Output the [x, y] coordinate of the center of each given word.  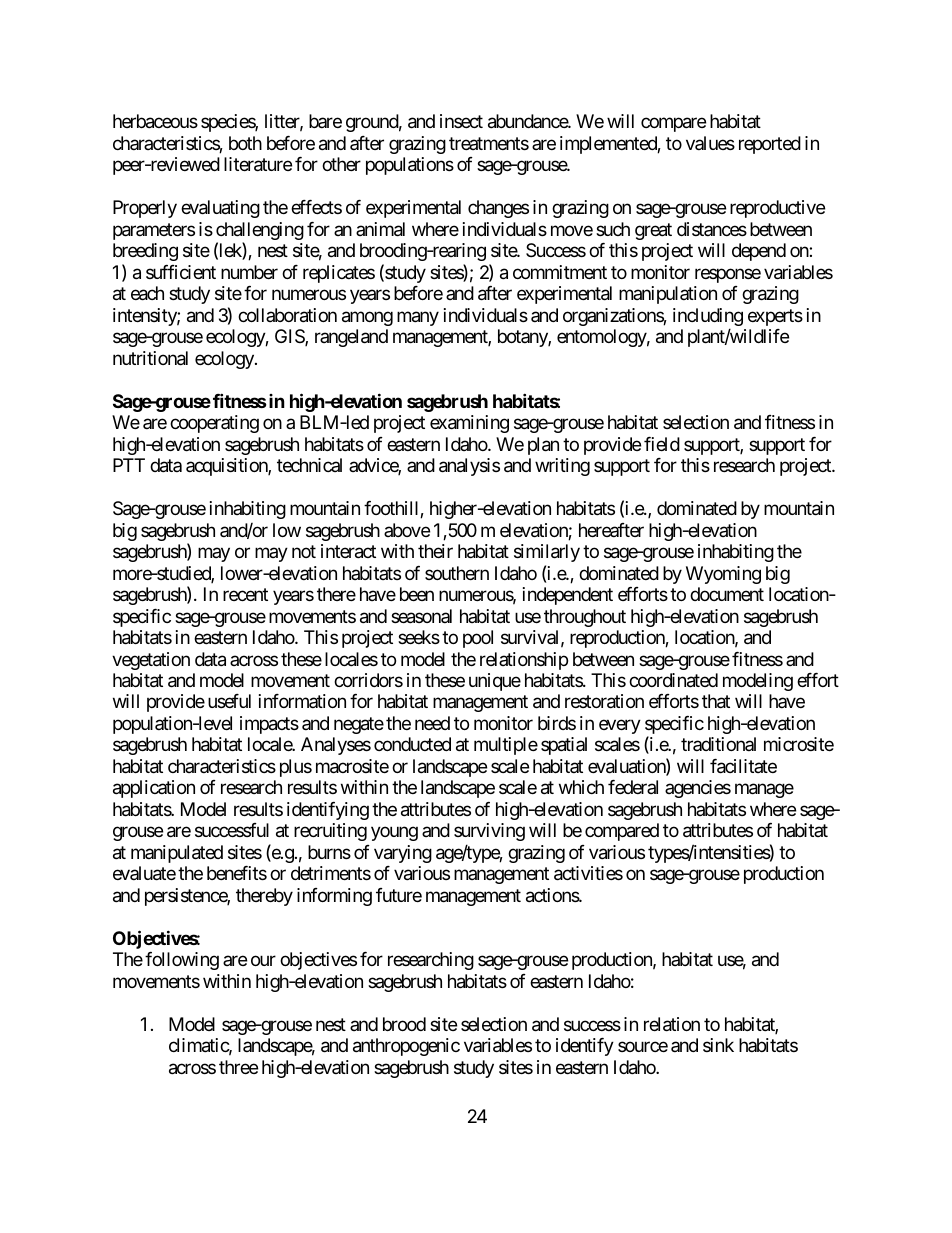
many [418, 318]
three [238, 1067]
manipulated [177, 854]
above [407, 530]
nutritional [150, 358]
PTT [129, 465]
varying [403, 854]
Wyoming [723, 575]
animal [380, 229]
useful [229, 701]
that [716, 701]
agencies [698, 789]
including [708, 318]
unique [495, 682]
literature [258, 164]
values [710, 143]
